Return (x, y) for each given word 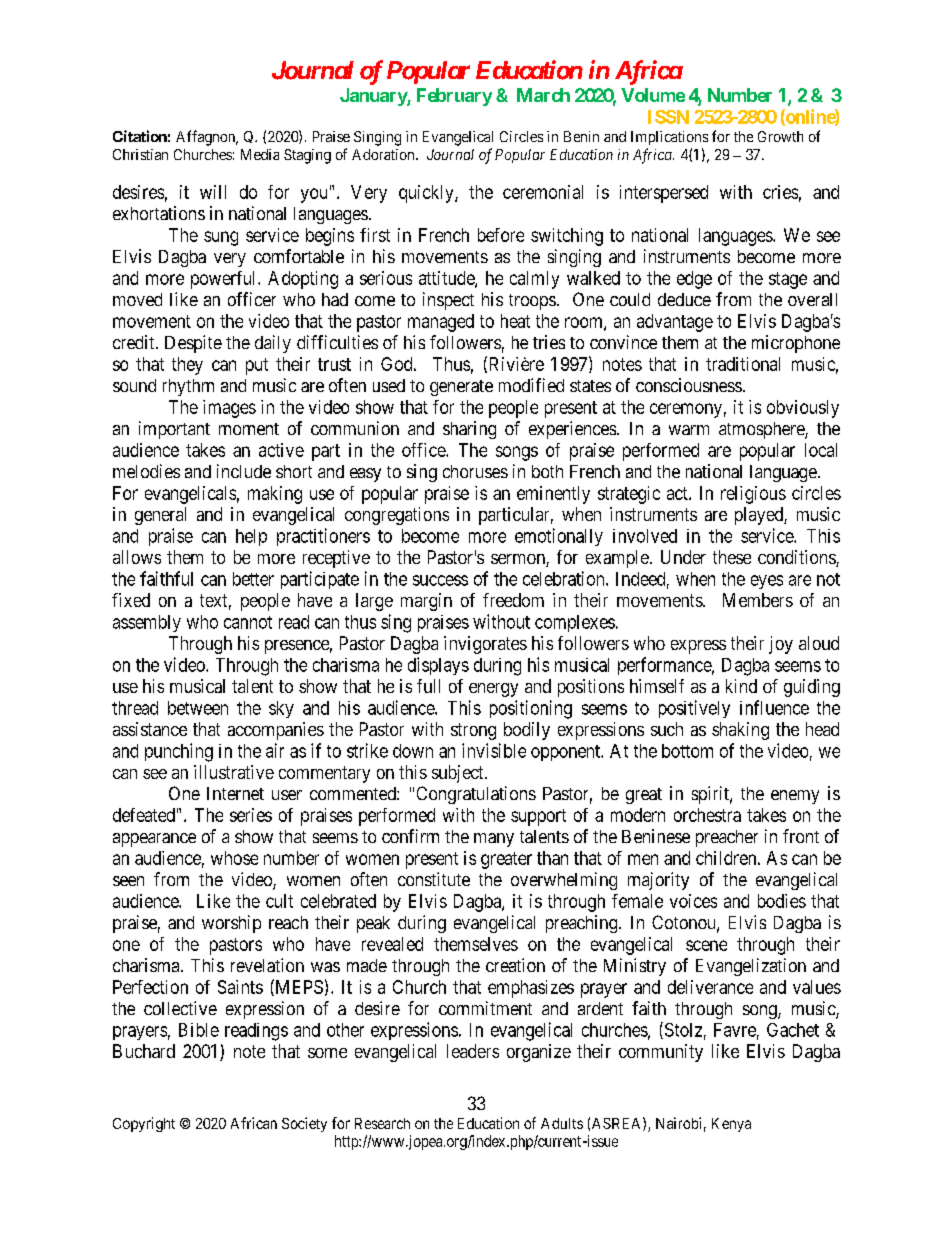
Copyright (144, 1124)
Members (758, 600)
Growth (780, 136)
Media (260, 154)
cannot (248, 622)
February (454, 97)
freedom (513, 600)
